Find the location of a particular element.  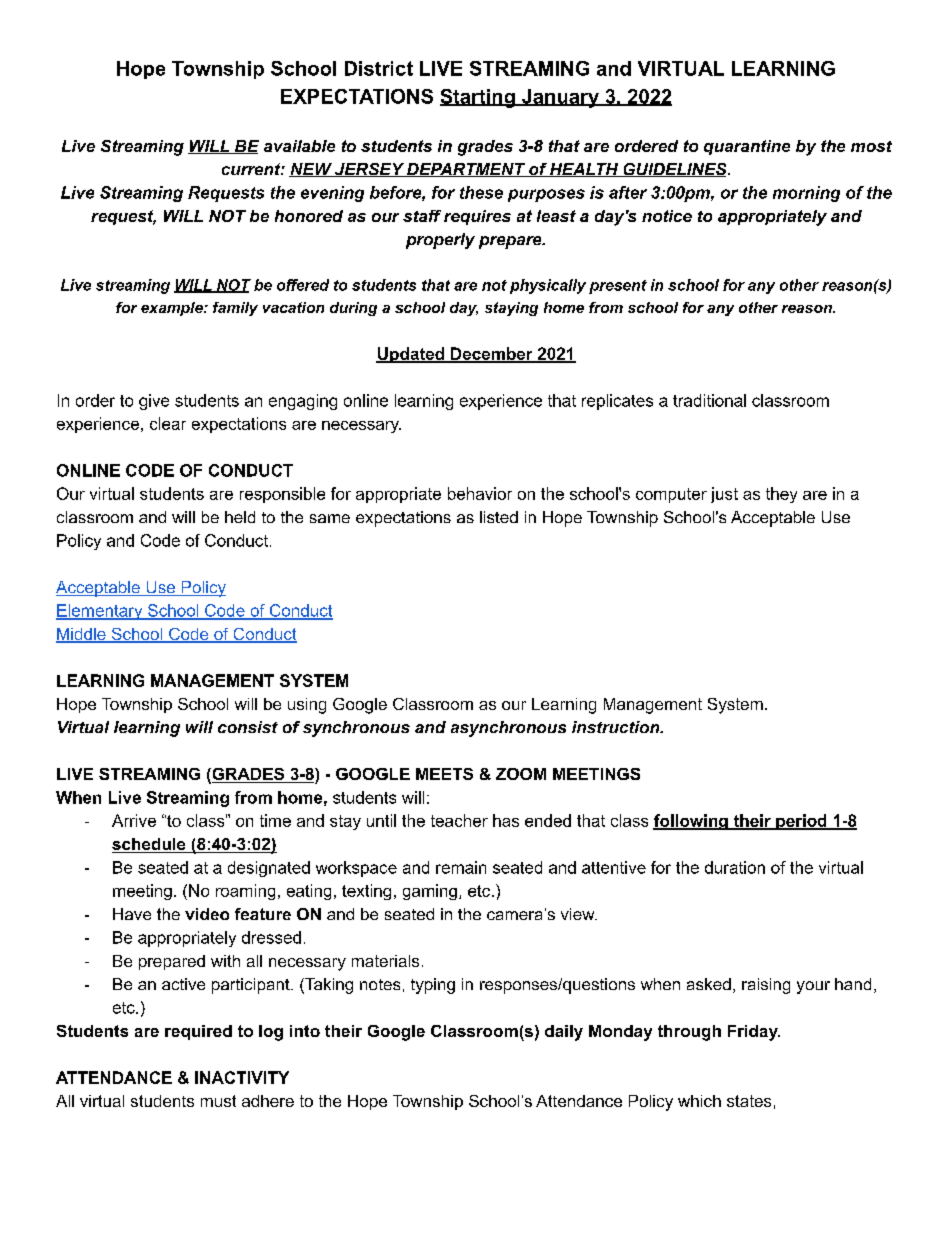

available is located at coordinates (299, 146).
